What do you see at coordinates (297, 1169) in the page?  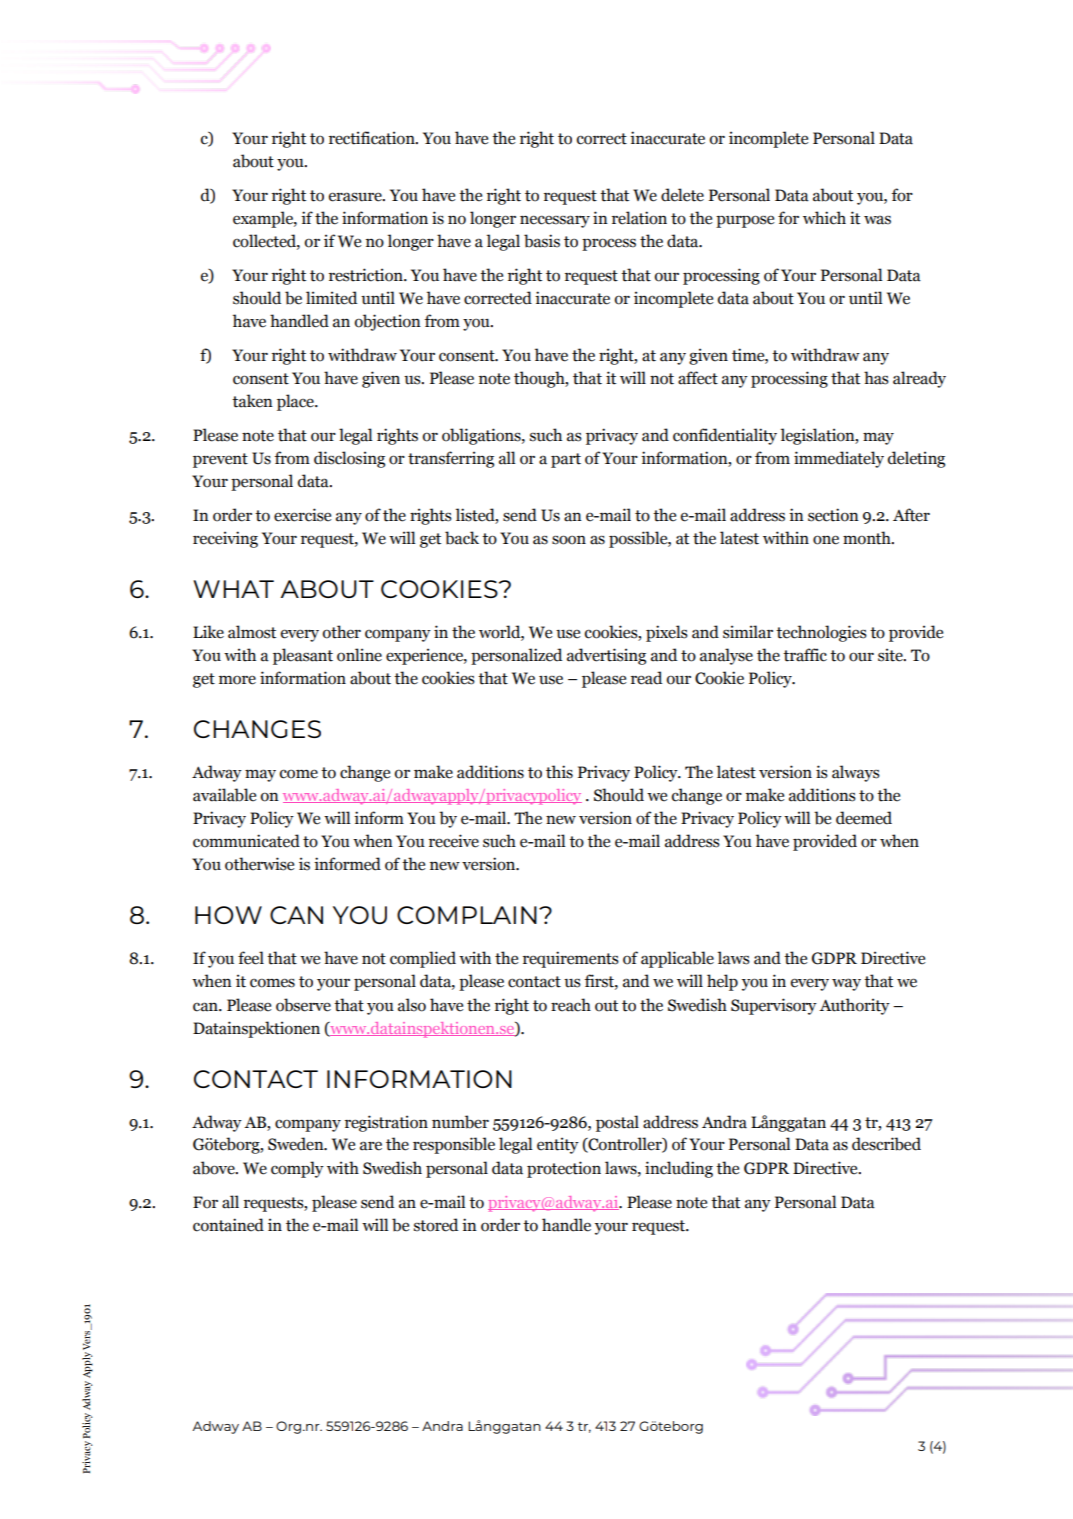 I see `comply` at bounding box center [297, 1169].
